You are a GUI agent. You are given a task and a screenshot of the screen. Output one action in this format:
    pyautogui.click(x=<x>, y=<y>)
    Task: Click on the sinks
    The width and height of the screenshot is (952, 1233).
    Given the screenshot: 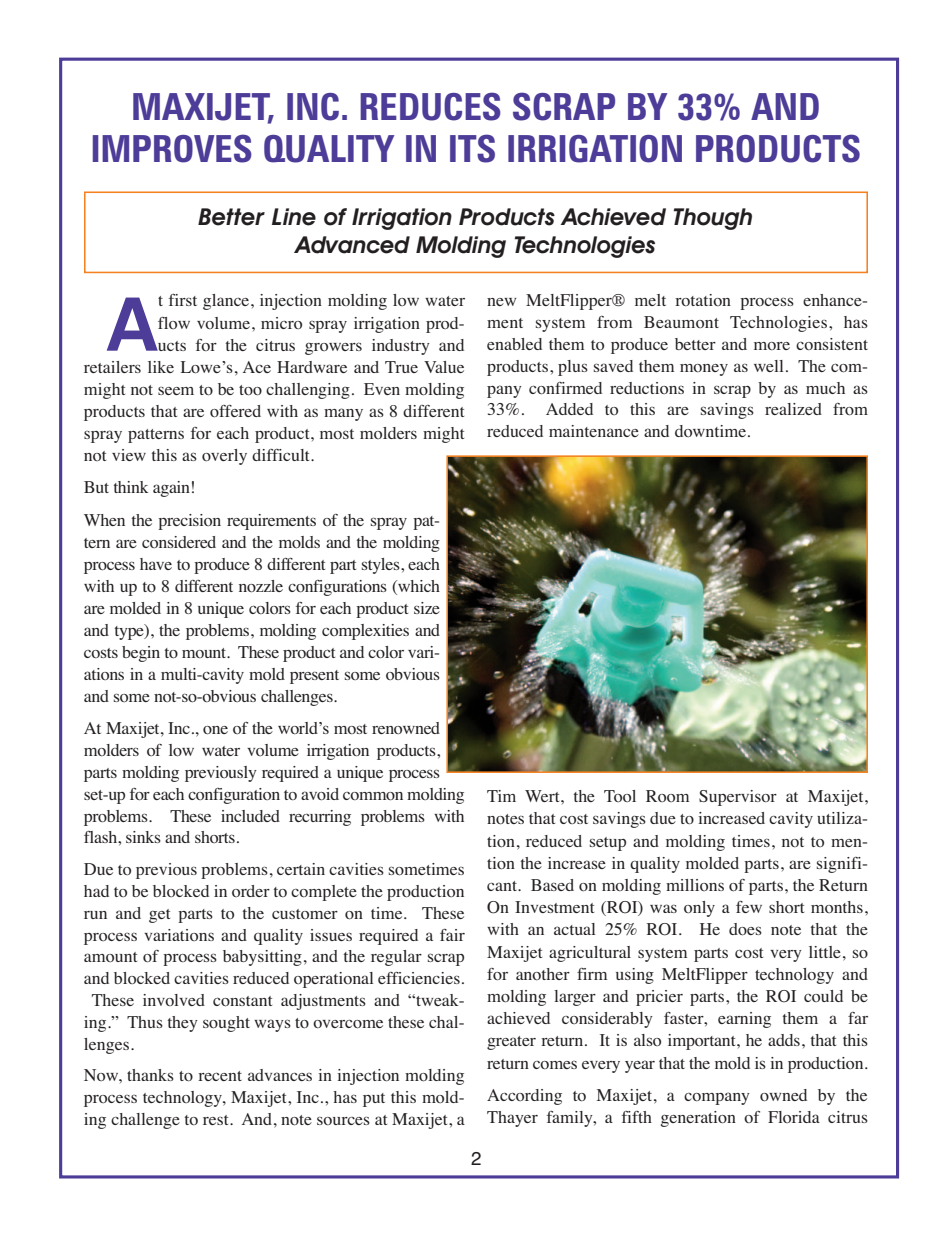 What is the action you would take?
    pyautogui.click(x=143, y=837)
